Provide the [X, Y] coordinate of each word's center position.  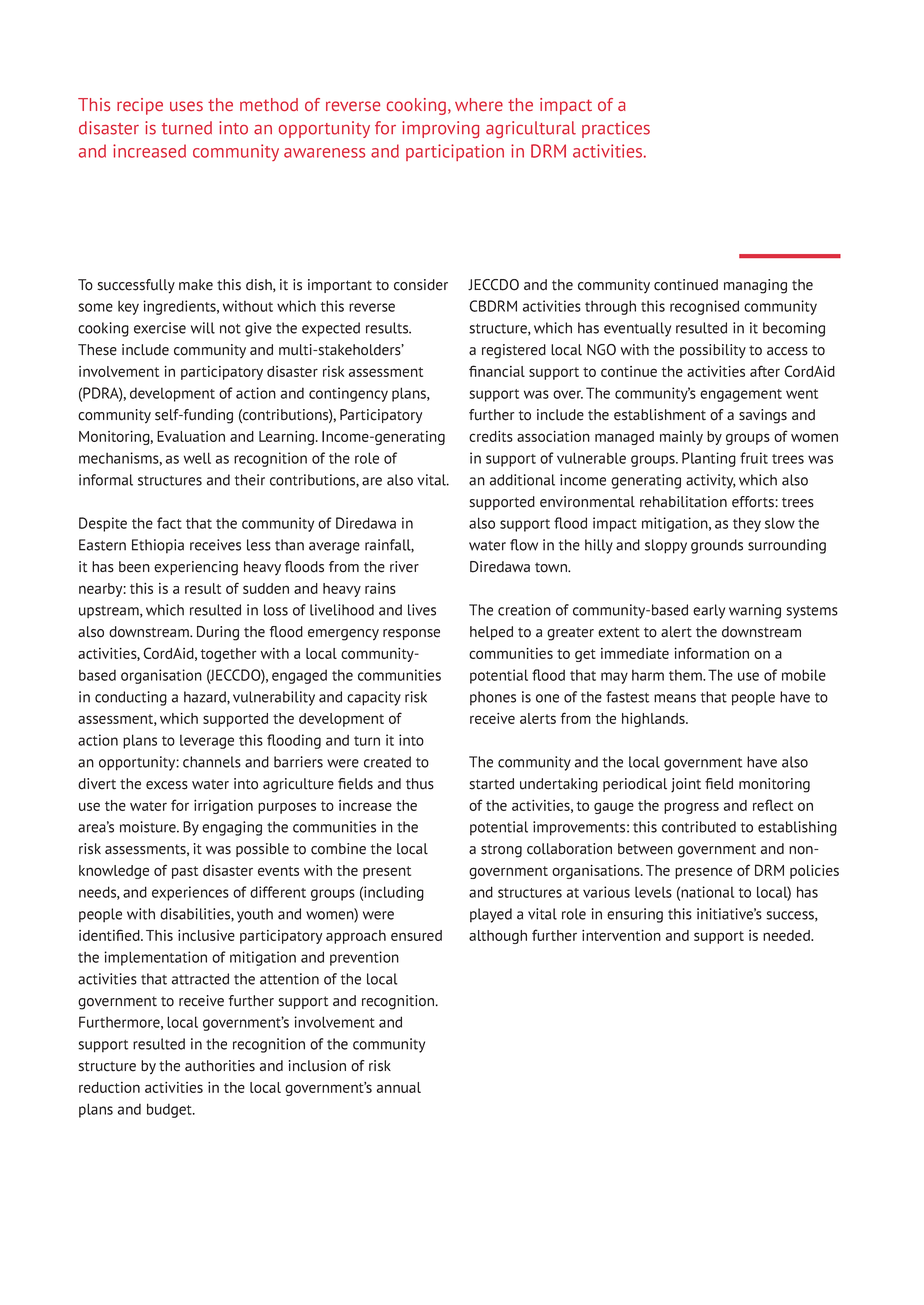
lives [422, 610]
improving [440, 129]
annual [399, 1087]
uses [186, 106]
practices [616, 129]
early [709, 611]
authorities [220, 1066]
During [218, 633]
